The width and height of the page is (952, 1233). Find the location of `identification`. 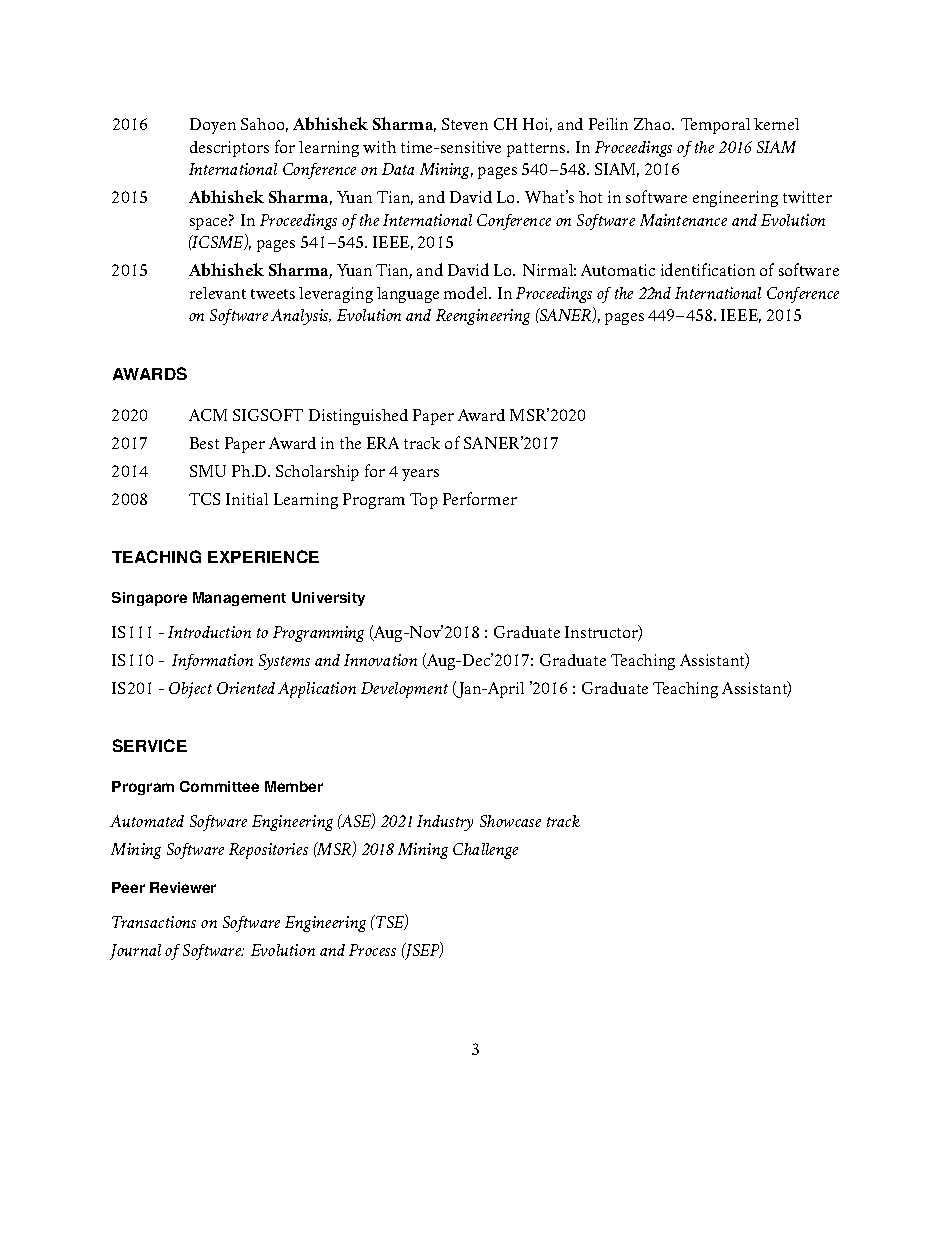

identification is located at coordinates (708, 269).
